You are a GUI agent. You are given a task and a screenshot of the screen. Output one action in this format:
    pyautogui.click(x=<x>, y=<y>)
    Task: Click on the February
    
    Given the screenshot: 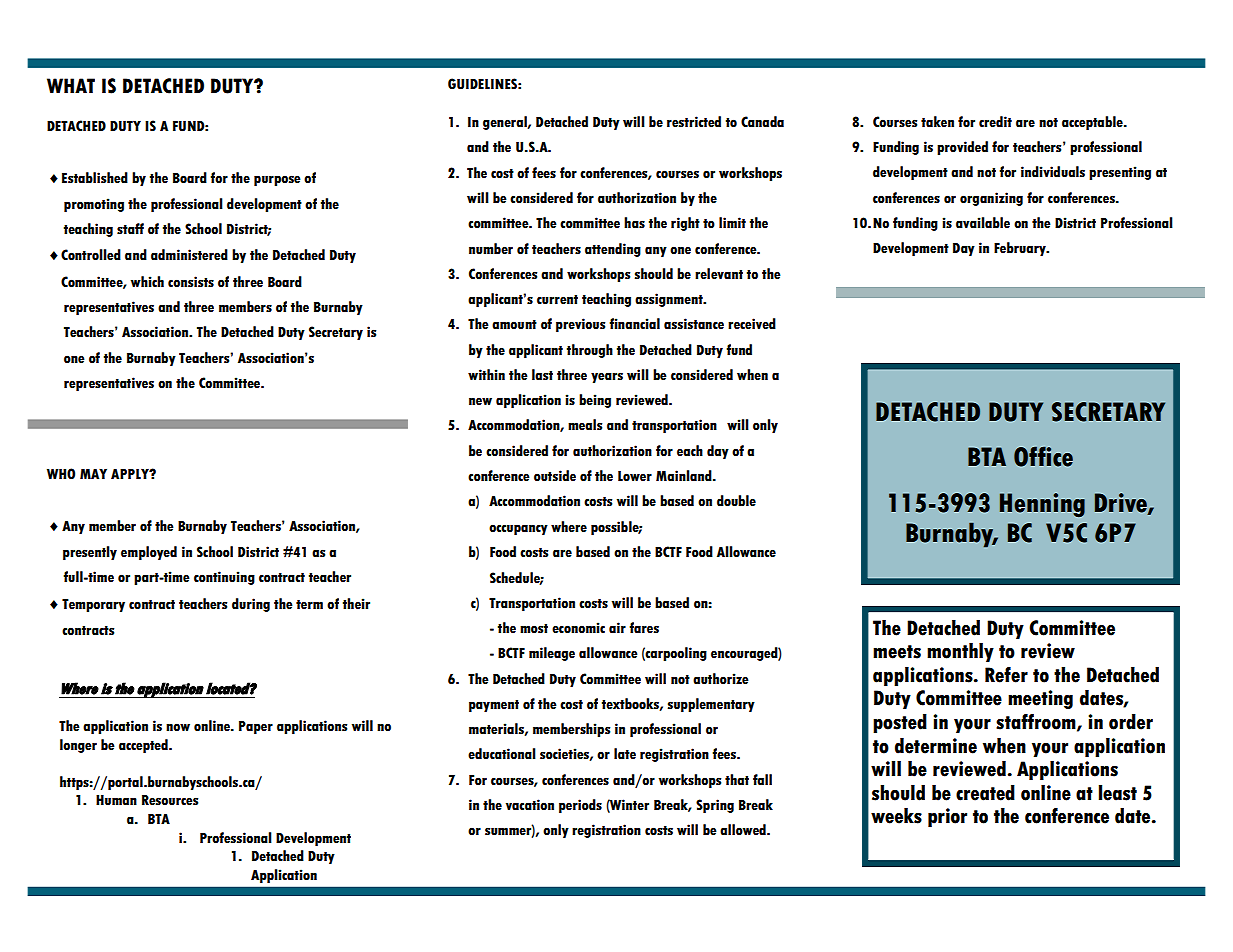 What is the action you would take?
    pyautogui.click(x=1021, y=249)
